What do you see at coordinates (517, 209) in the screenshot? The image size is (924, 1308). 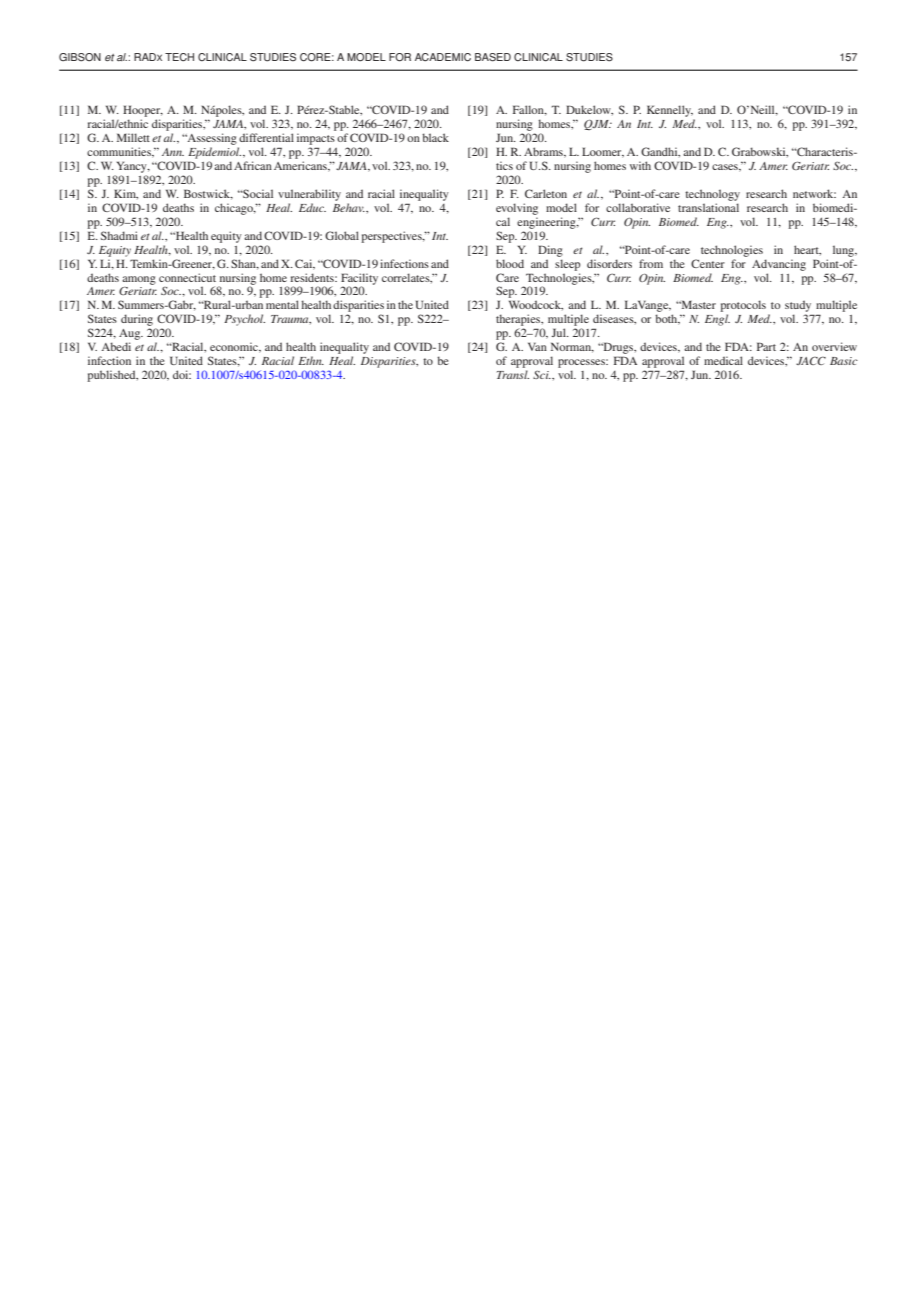 I see `evolving` at bounding box center [517, 209].
